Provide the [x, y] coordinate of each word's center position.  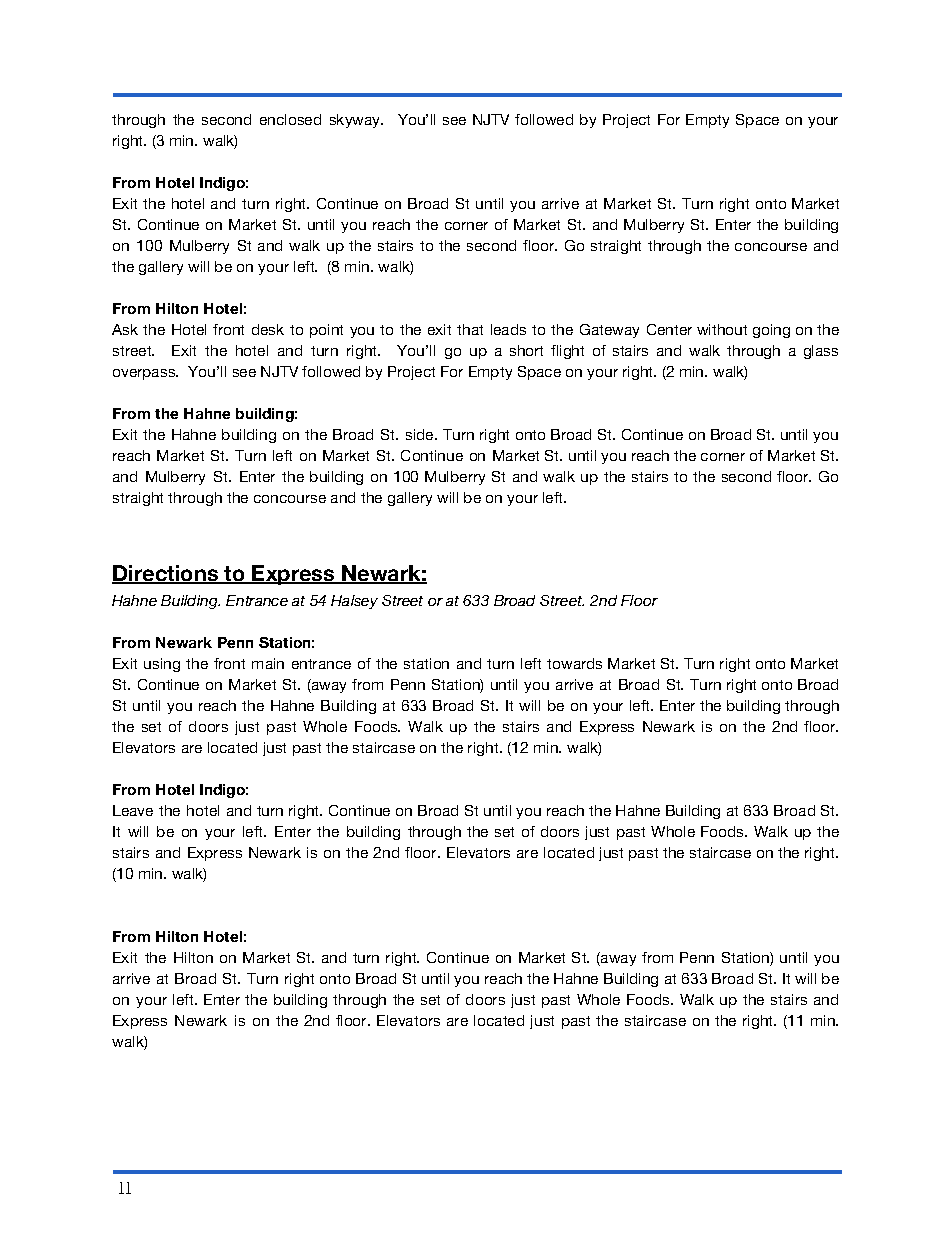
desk [268, 329]
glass [821, 352]
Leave [133, 810]
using [162, 665]
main [268, 663]
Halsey [354, 602]
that [470, 329]
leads [508, 329]
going [771, 331]
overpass [145, 374]
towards [574, 663]
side [421, 434]
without [722, 329]
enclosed [290, 119]
